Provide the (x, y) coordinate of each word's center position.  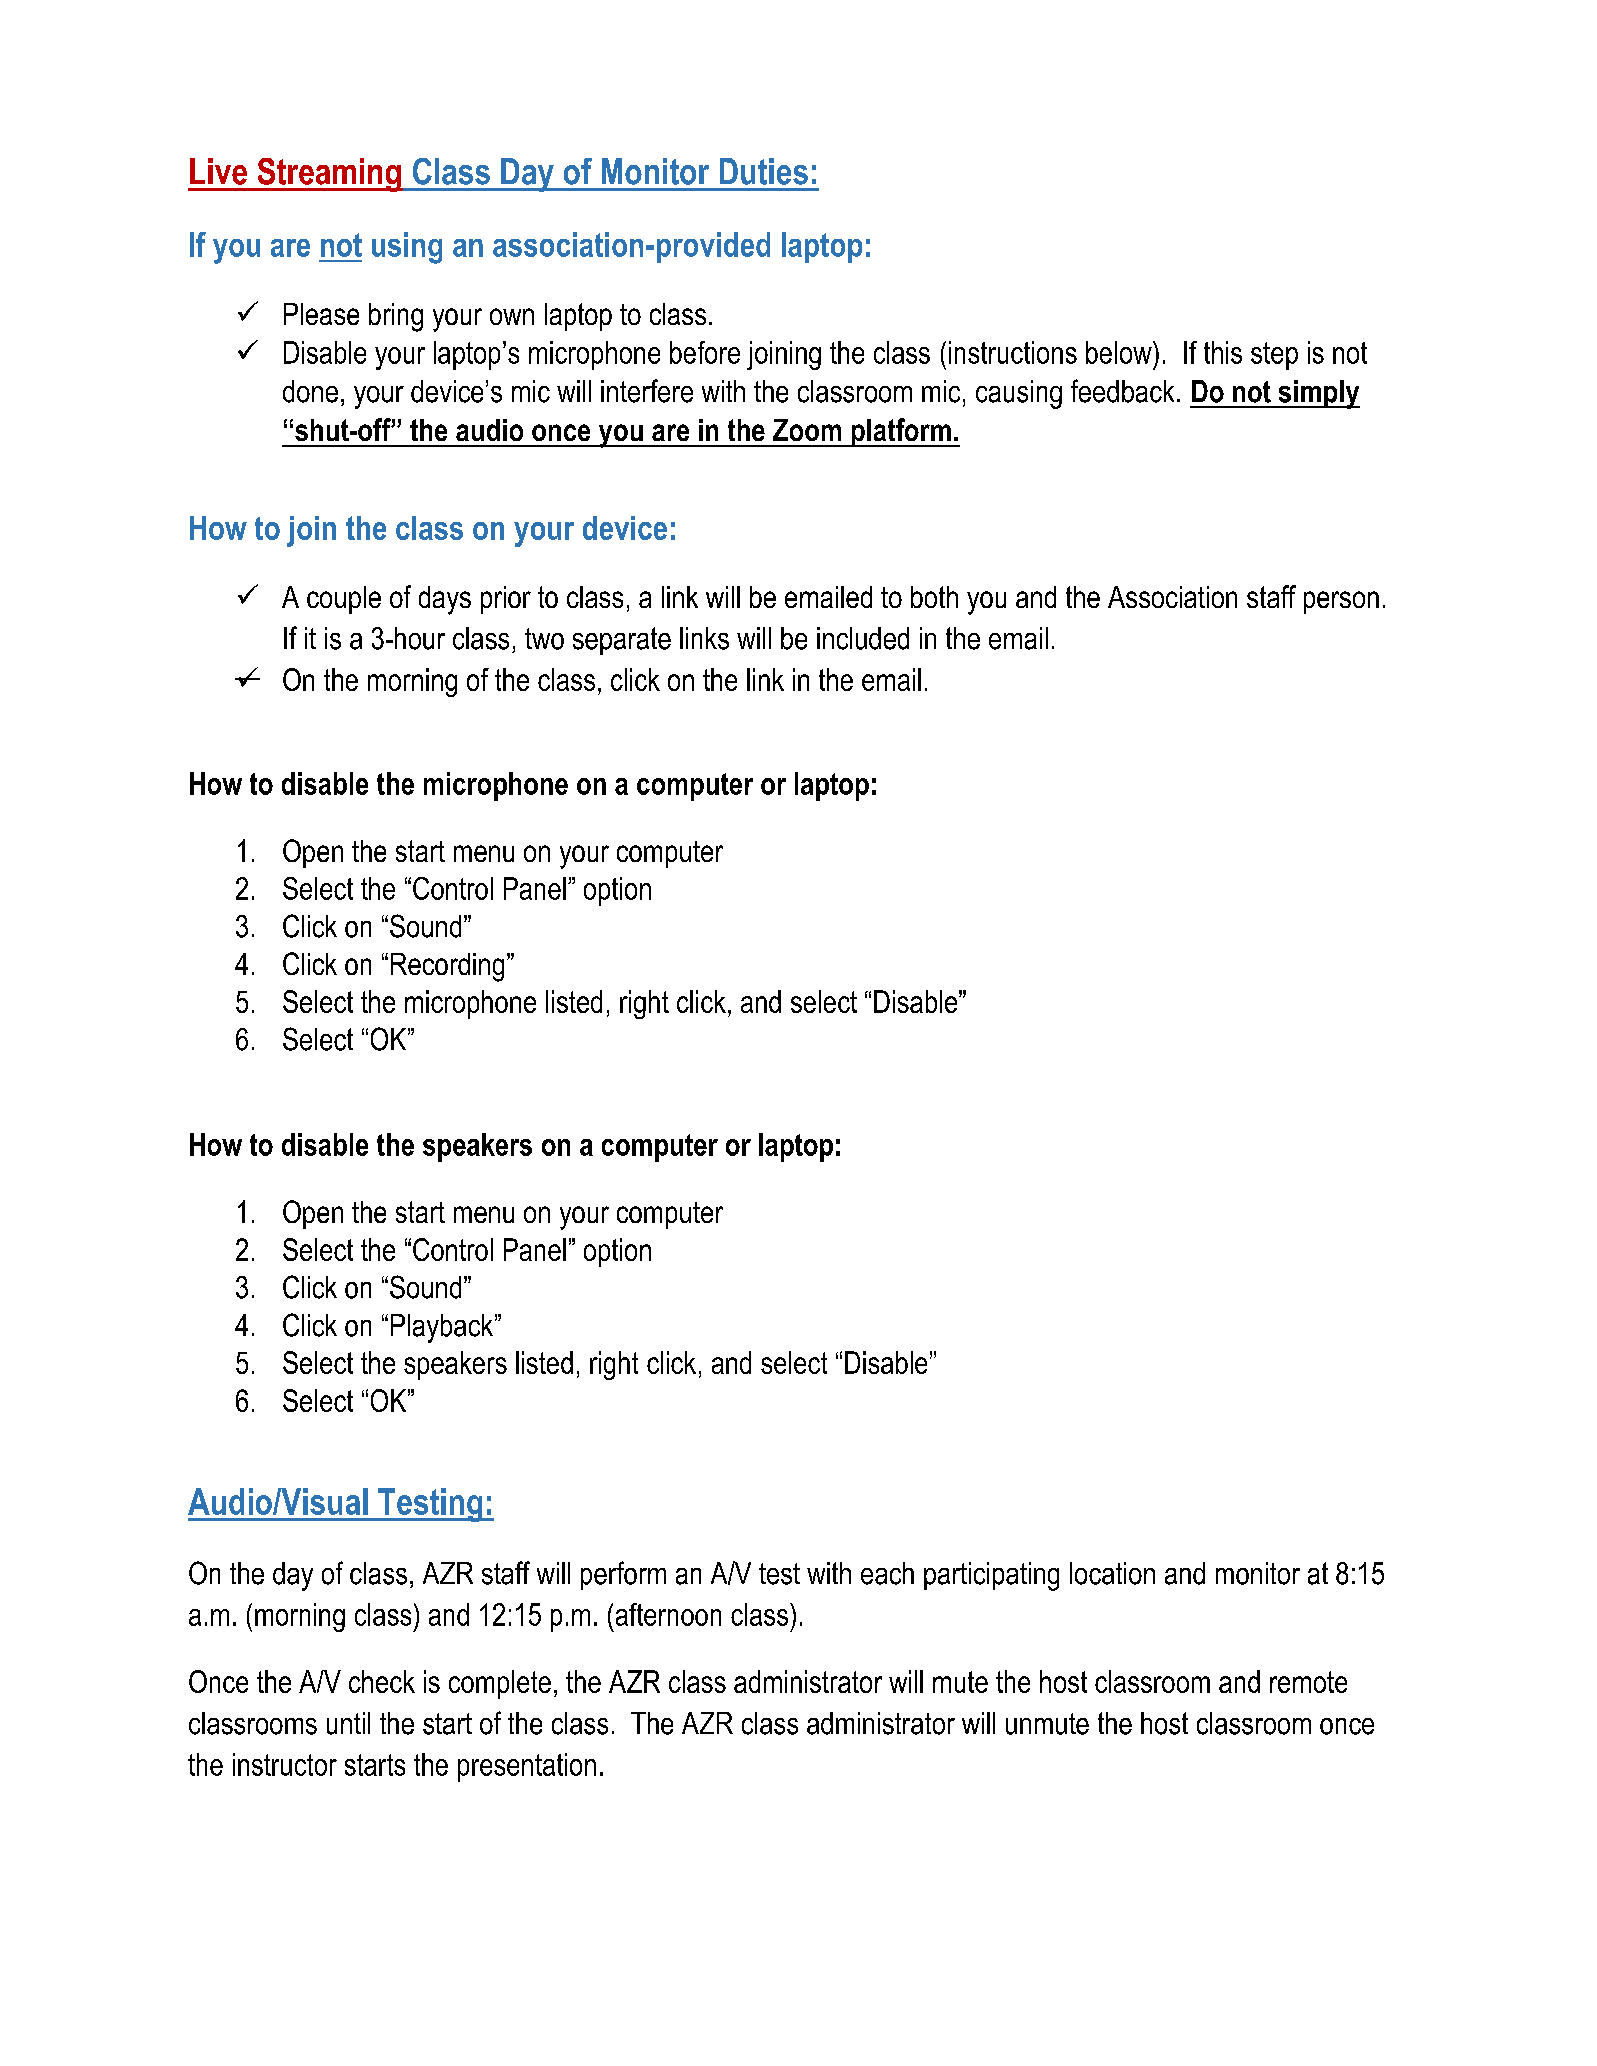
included (863, 638)
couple (344, 600)
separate (622, 641)
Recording (447, 967)
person (1341, 602)
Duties (764, 171)
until (348, 1723)
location (1112, 1573)
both (934, 597)
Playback (443, 1328)
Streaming (329, 175)
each (887, 1573)
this (1223, 352)
